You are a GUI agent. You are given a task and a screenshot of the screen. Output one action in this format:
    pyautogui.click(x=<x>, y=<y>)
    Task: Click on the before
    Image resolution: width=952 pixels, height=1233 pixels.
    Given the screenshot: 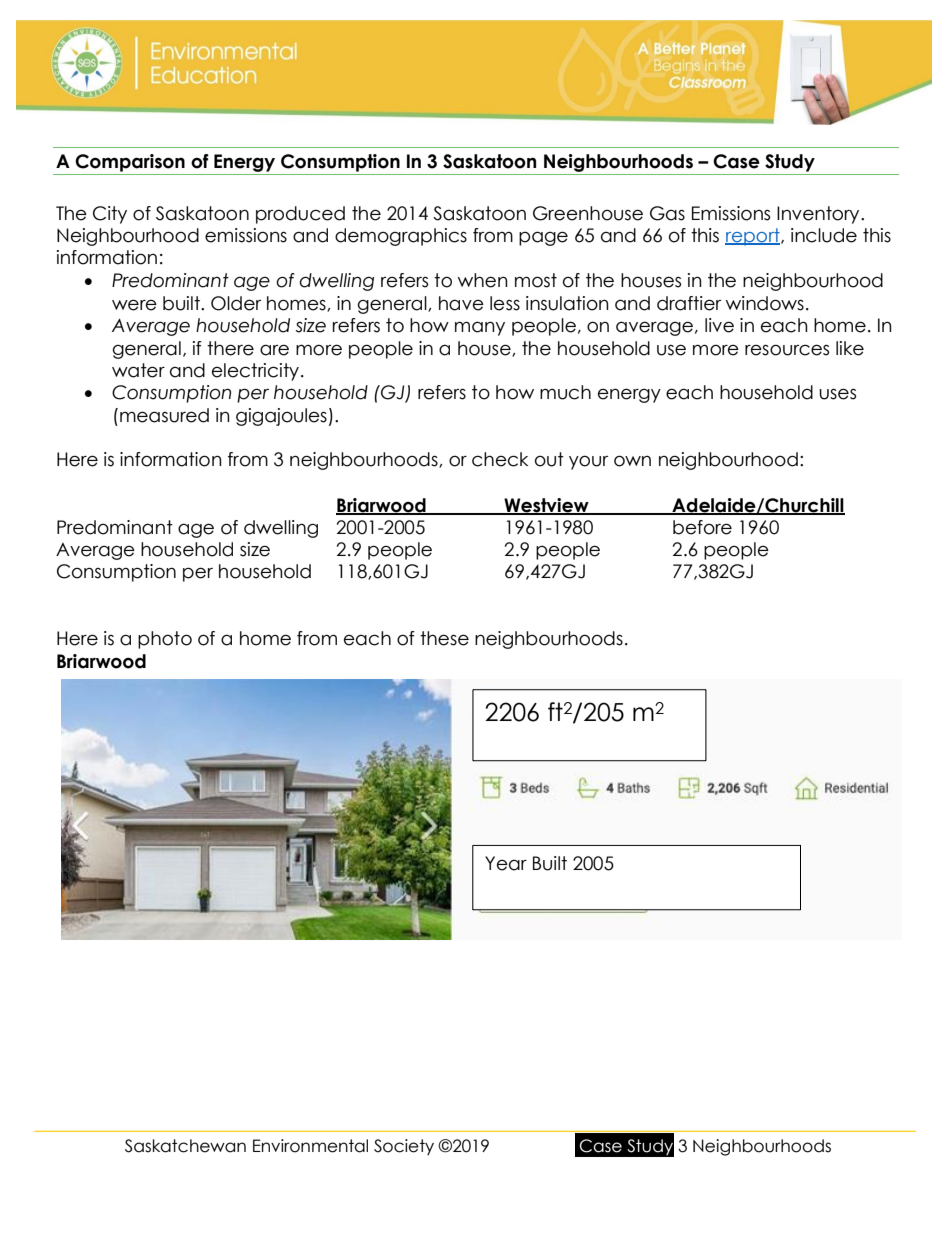 What is the action you would take?
    pyautogui.click(x=702, y=527)
